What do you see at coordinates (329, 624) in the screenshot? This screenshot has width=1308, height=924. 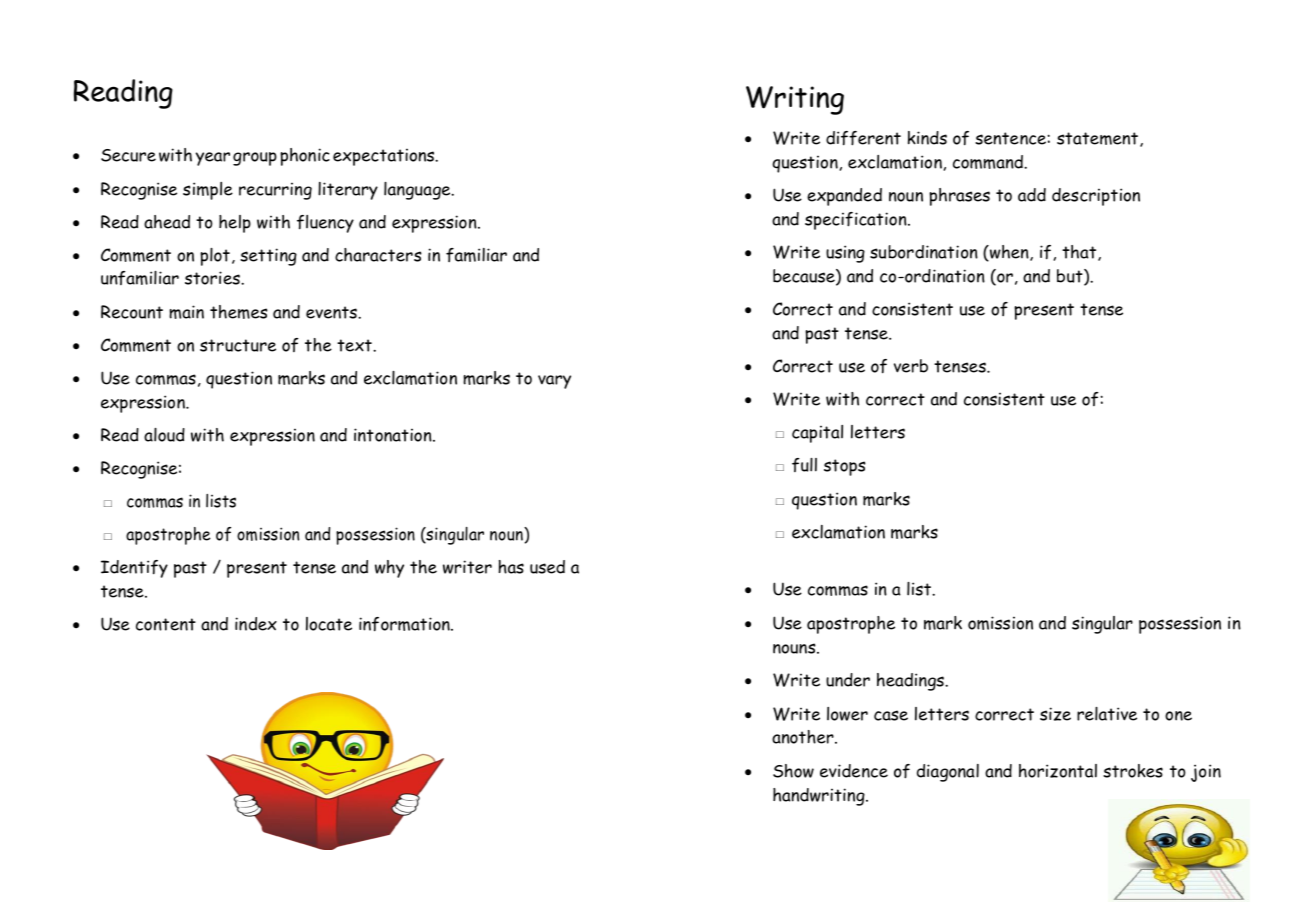 I see `locate` at bounding box center [329, 624].
